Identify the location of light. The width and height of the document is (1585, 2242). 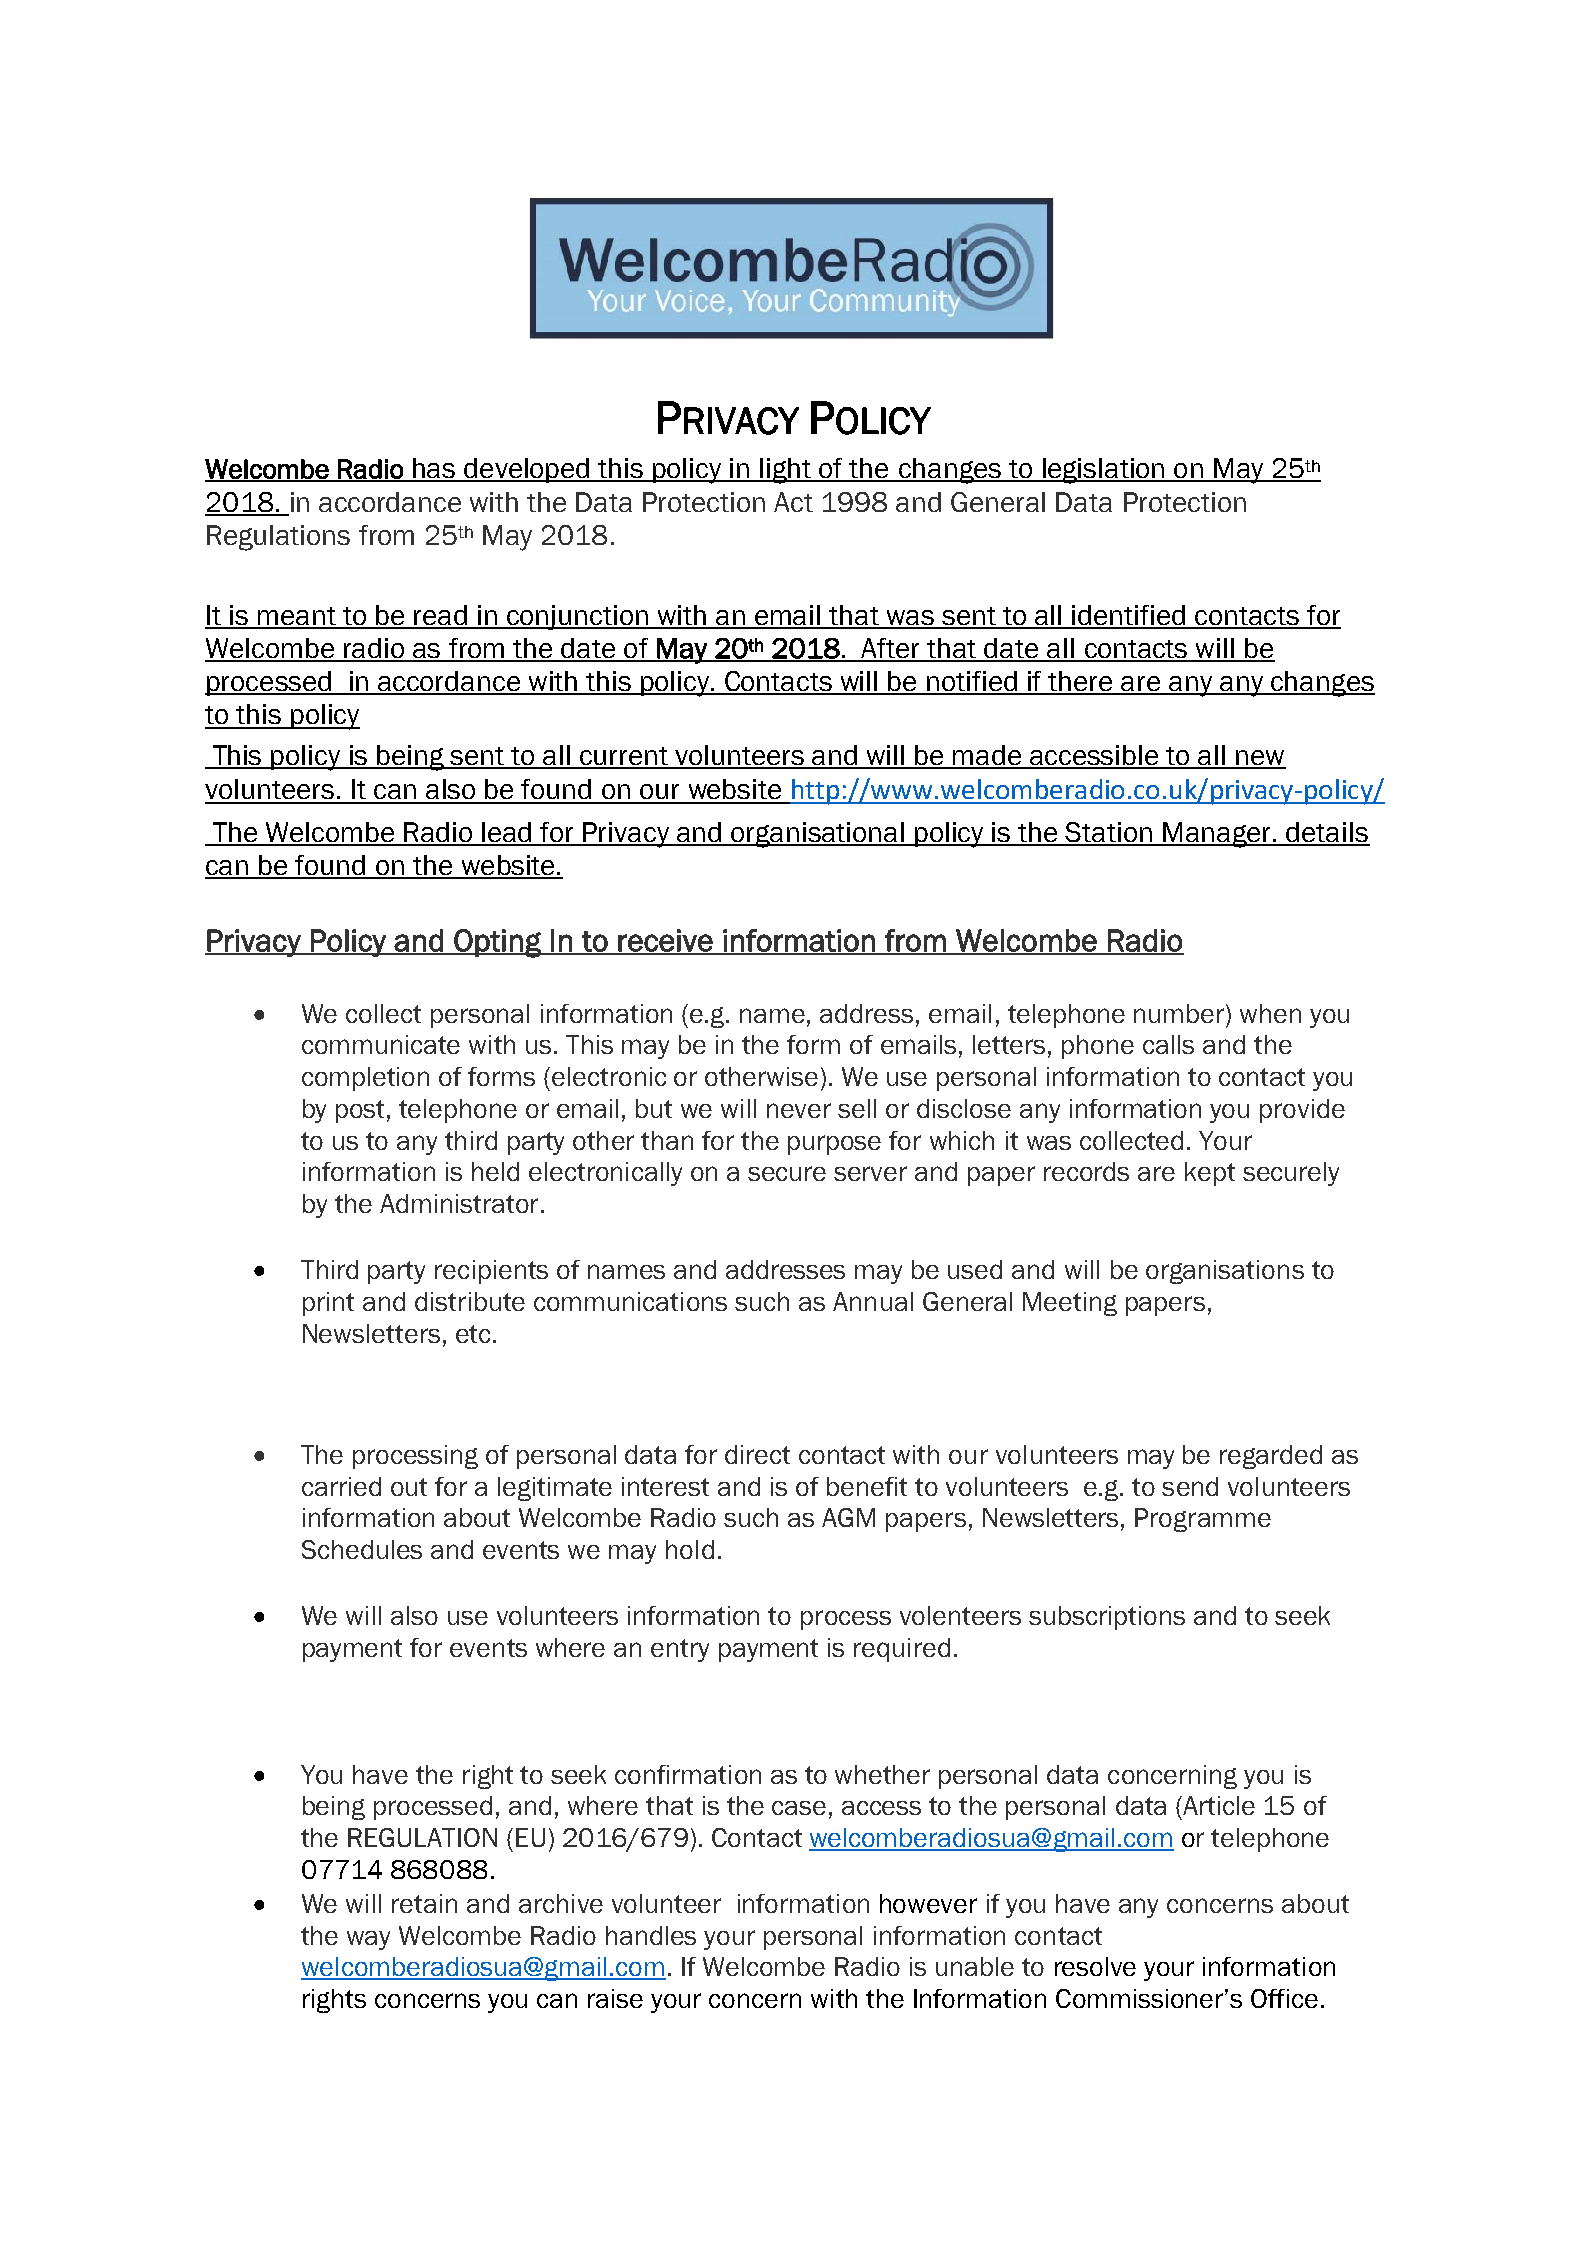
(785, 471).
